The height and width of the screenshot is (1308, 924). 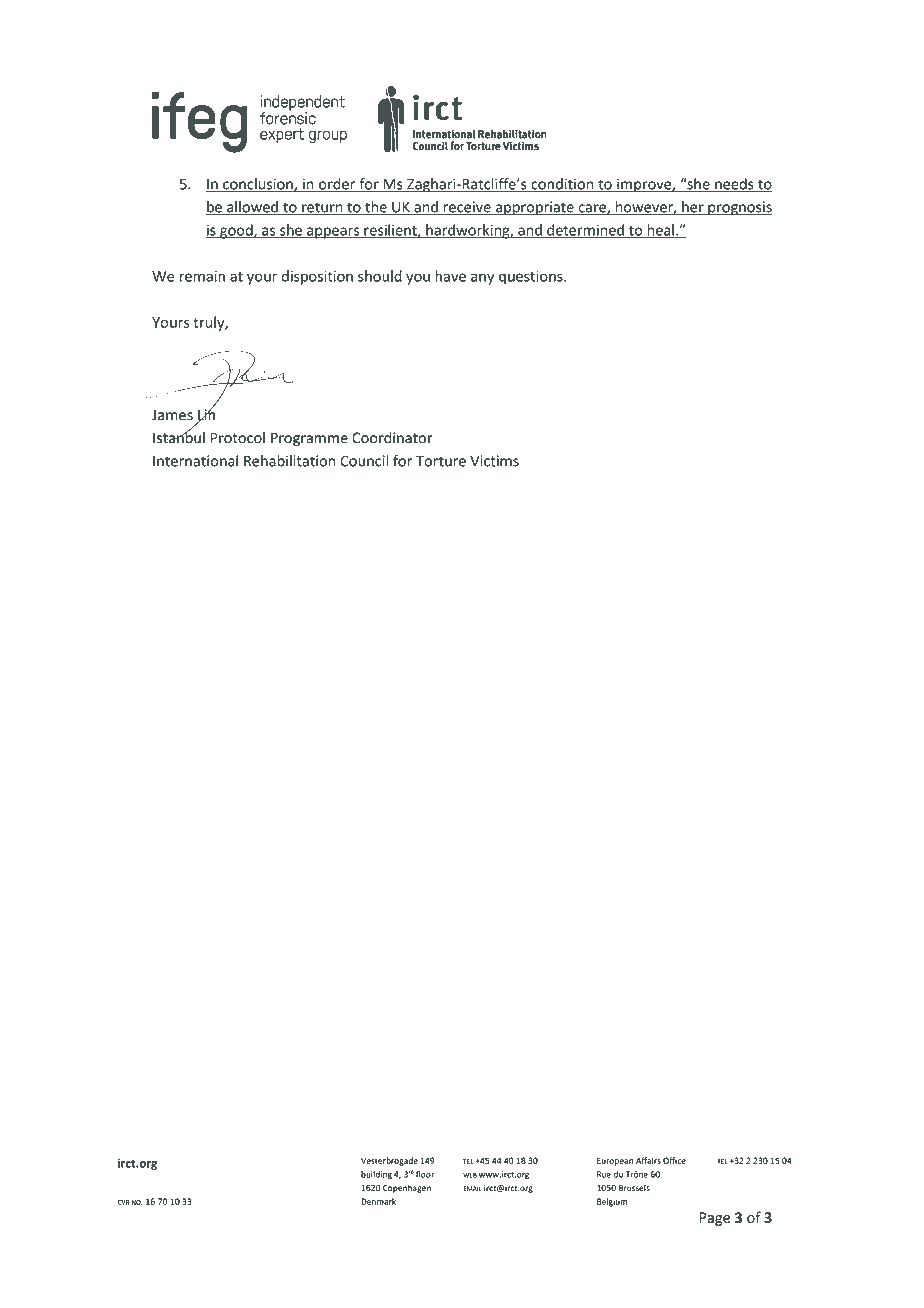 I want to click on Council, so click(x=364, y=461).
